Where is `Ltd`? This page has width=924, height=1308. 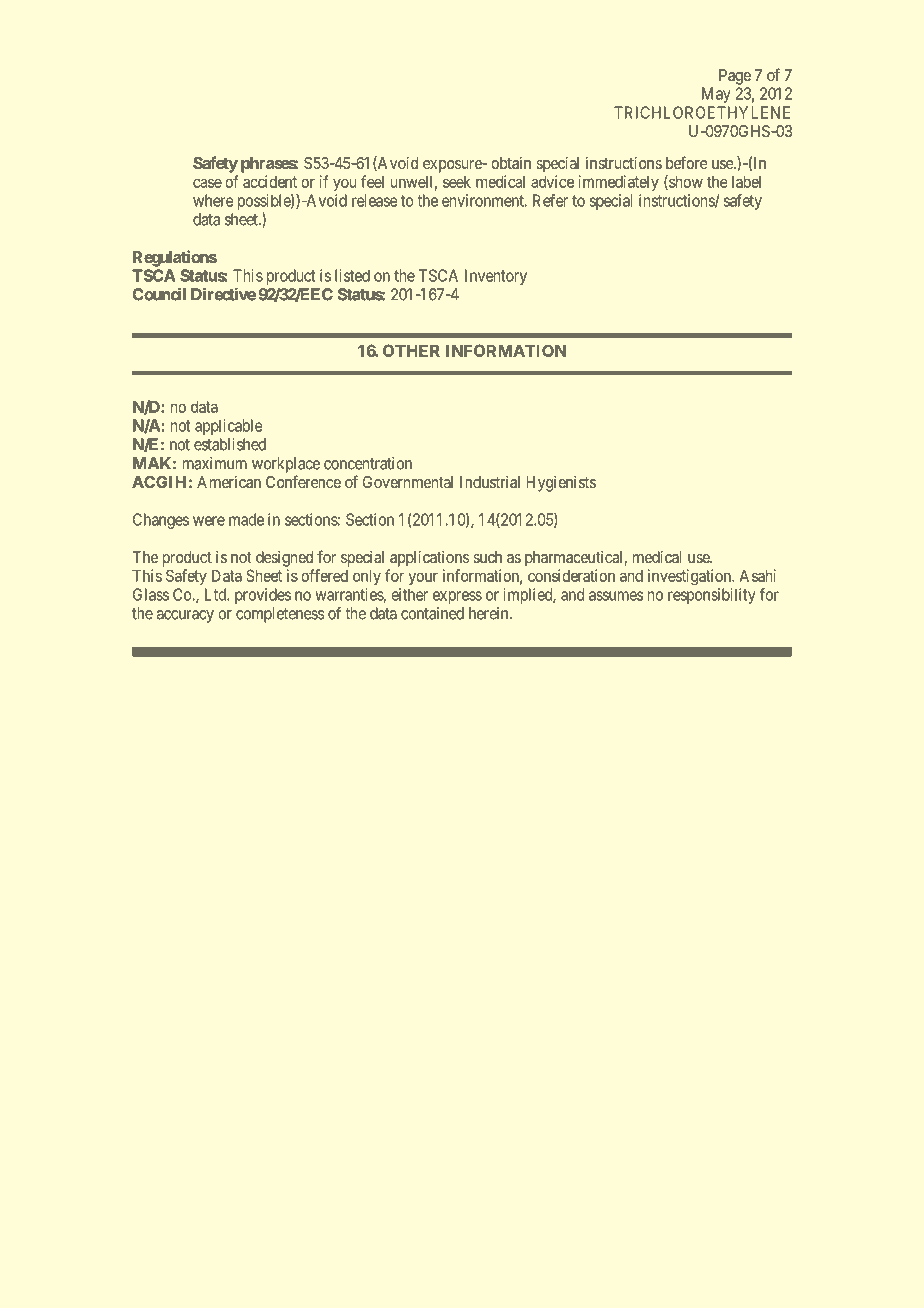 Ltd is located at coordinates (216, 594).
